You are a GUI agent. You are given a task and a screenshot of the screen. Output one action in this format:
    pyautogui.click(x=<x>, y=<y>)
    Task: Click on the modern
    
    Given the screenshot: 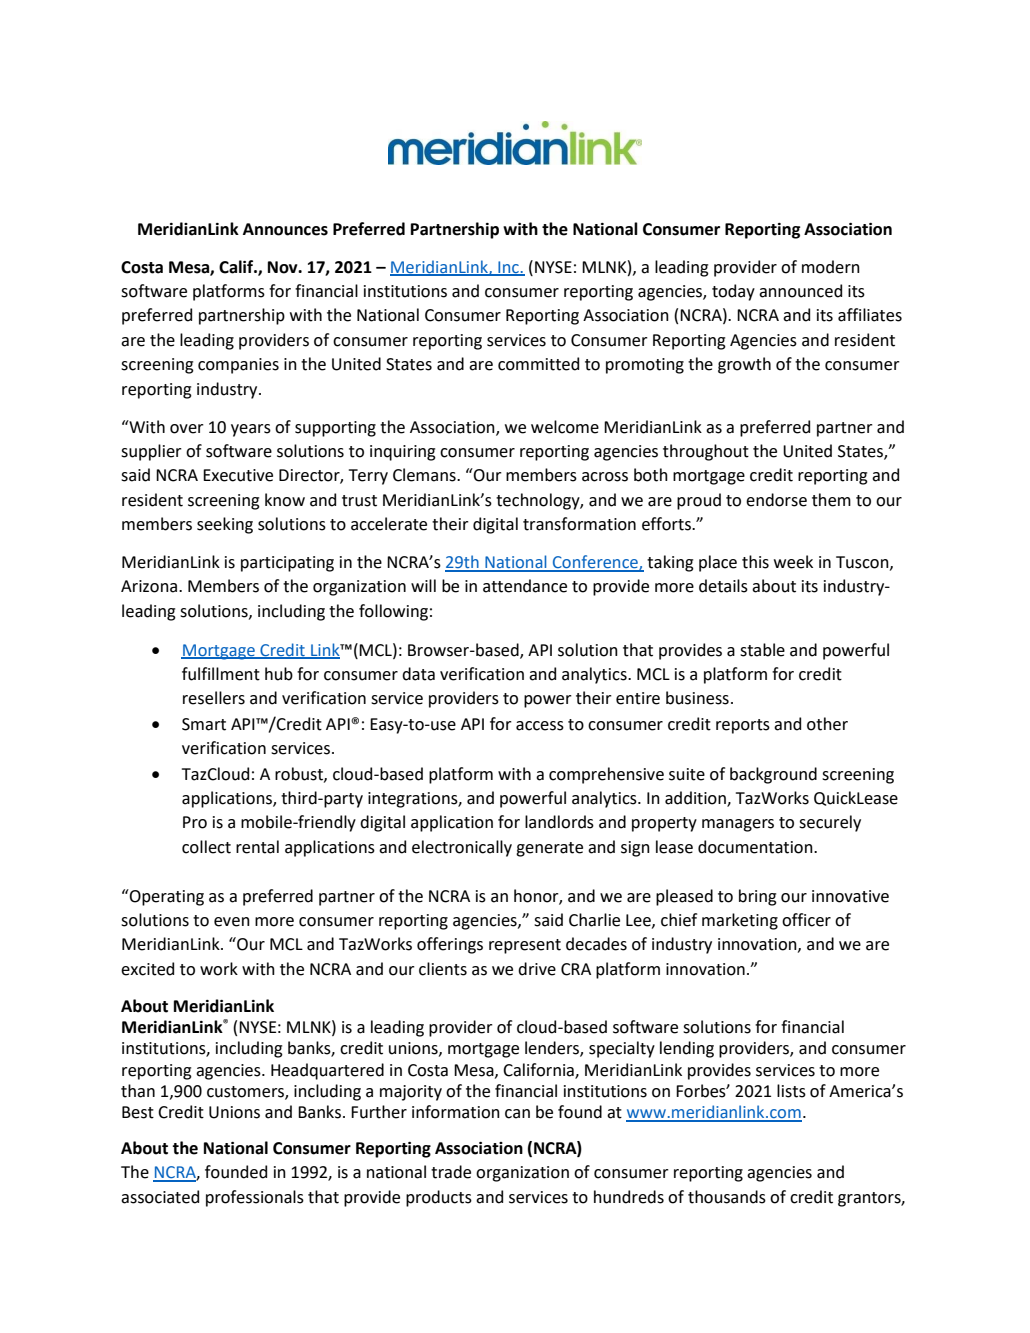 What is the action you would take?
    pyautogui.click(x=831, y=267)
